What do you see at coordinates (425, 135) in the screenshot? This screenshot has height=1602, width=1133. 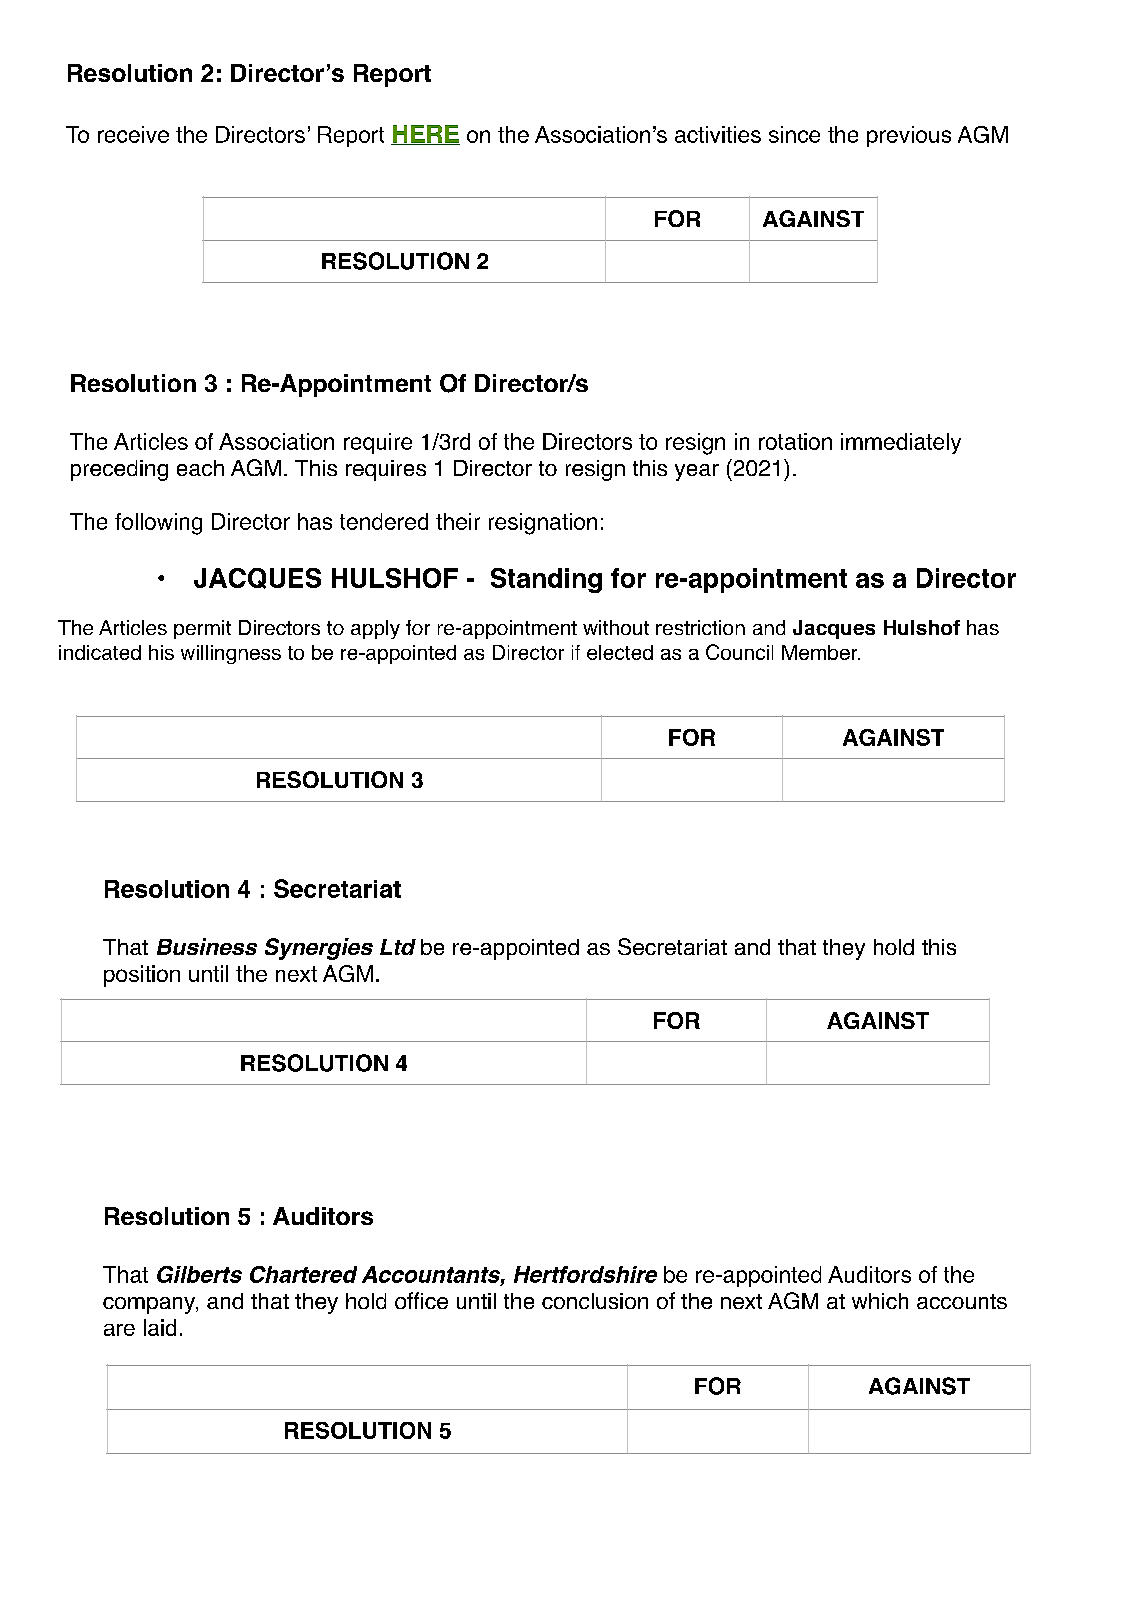 I see `HERE` at bounding box center [425, 135].
